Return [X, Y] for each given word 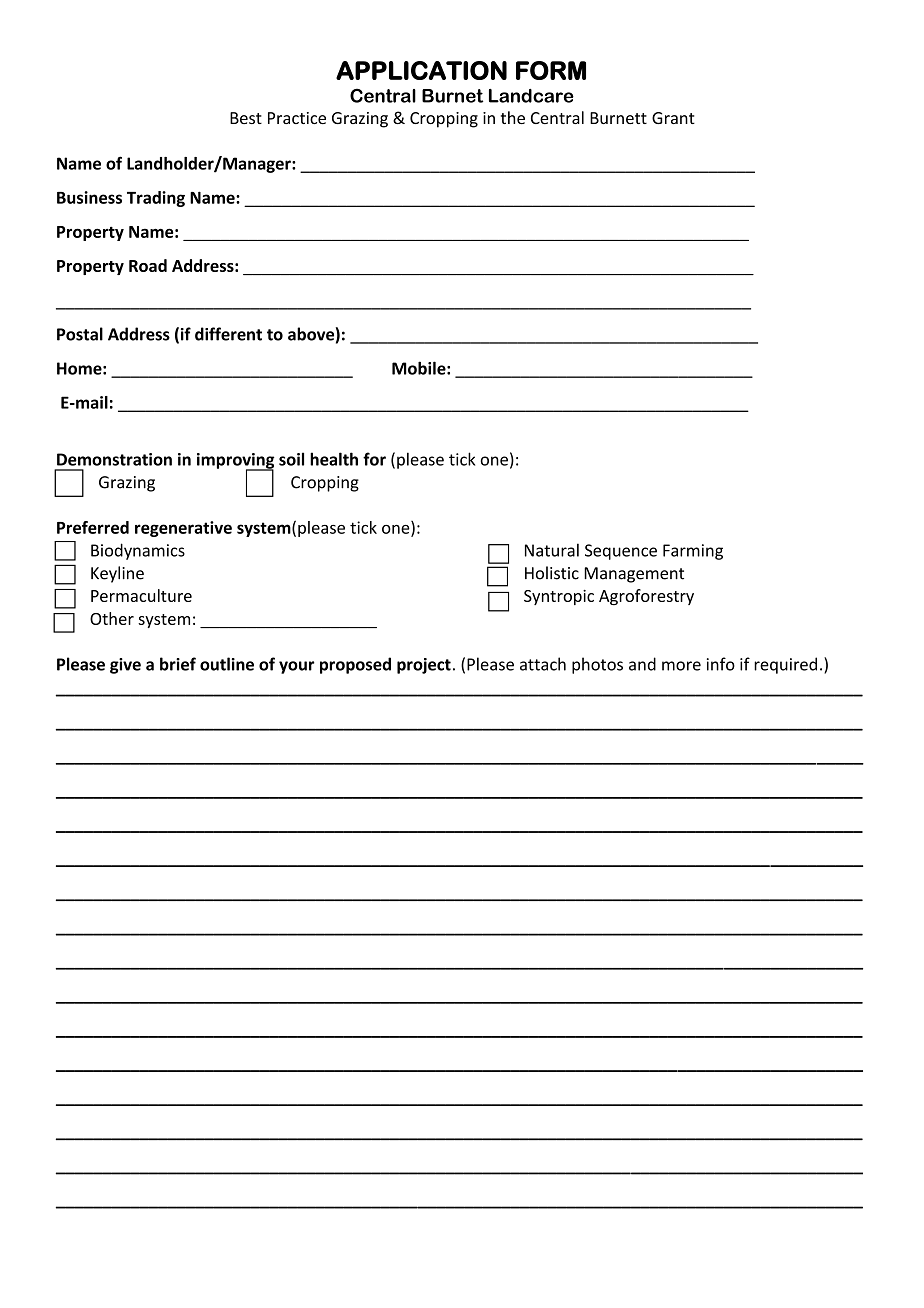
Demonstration [114, 459]
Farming [693, 552]
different [228, 334]
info [721, 664]
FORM [551, 70]
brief [178, 664]
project [424, 666]
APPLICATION [421, 70]
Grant [673, 118]
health [334, 459]
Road [148, 265]
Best [246, 118]
